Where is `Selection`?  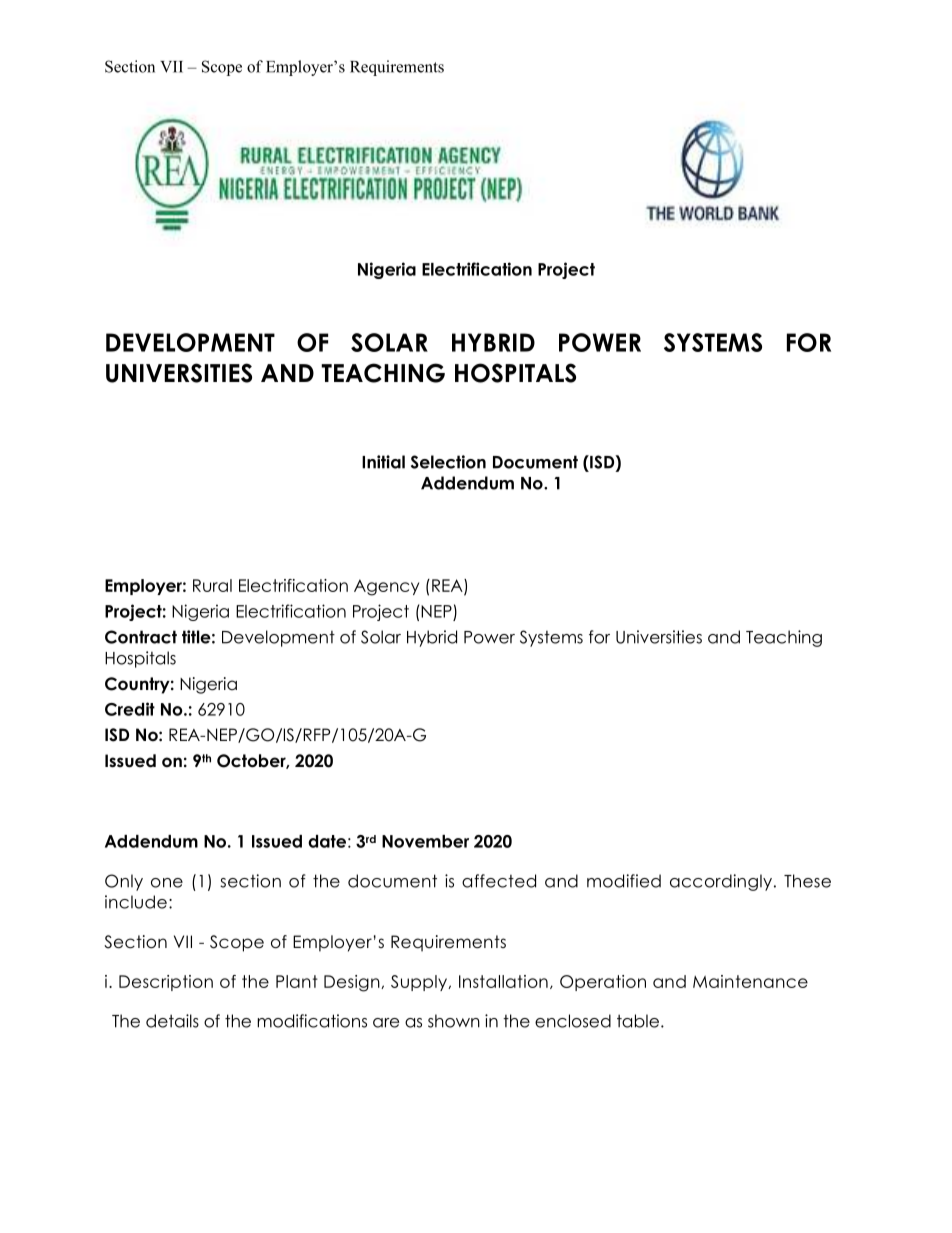 Selection is located at coordinates (448, 462).
